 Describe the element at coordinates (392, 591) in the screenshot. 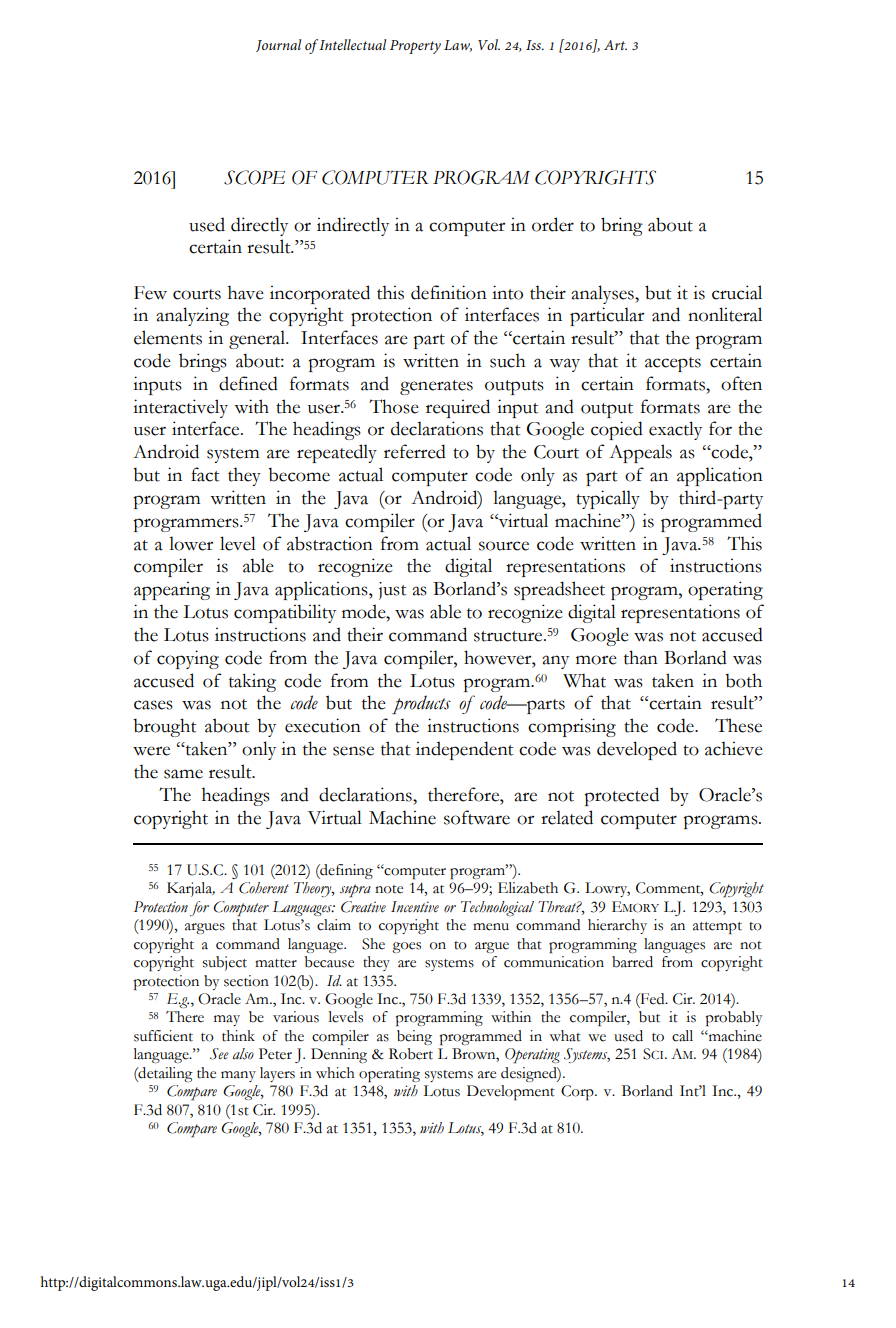

I see `just` at that location.
